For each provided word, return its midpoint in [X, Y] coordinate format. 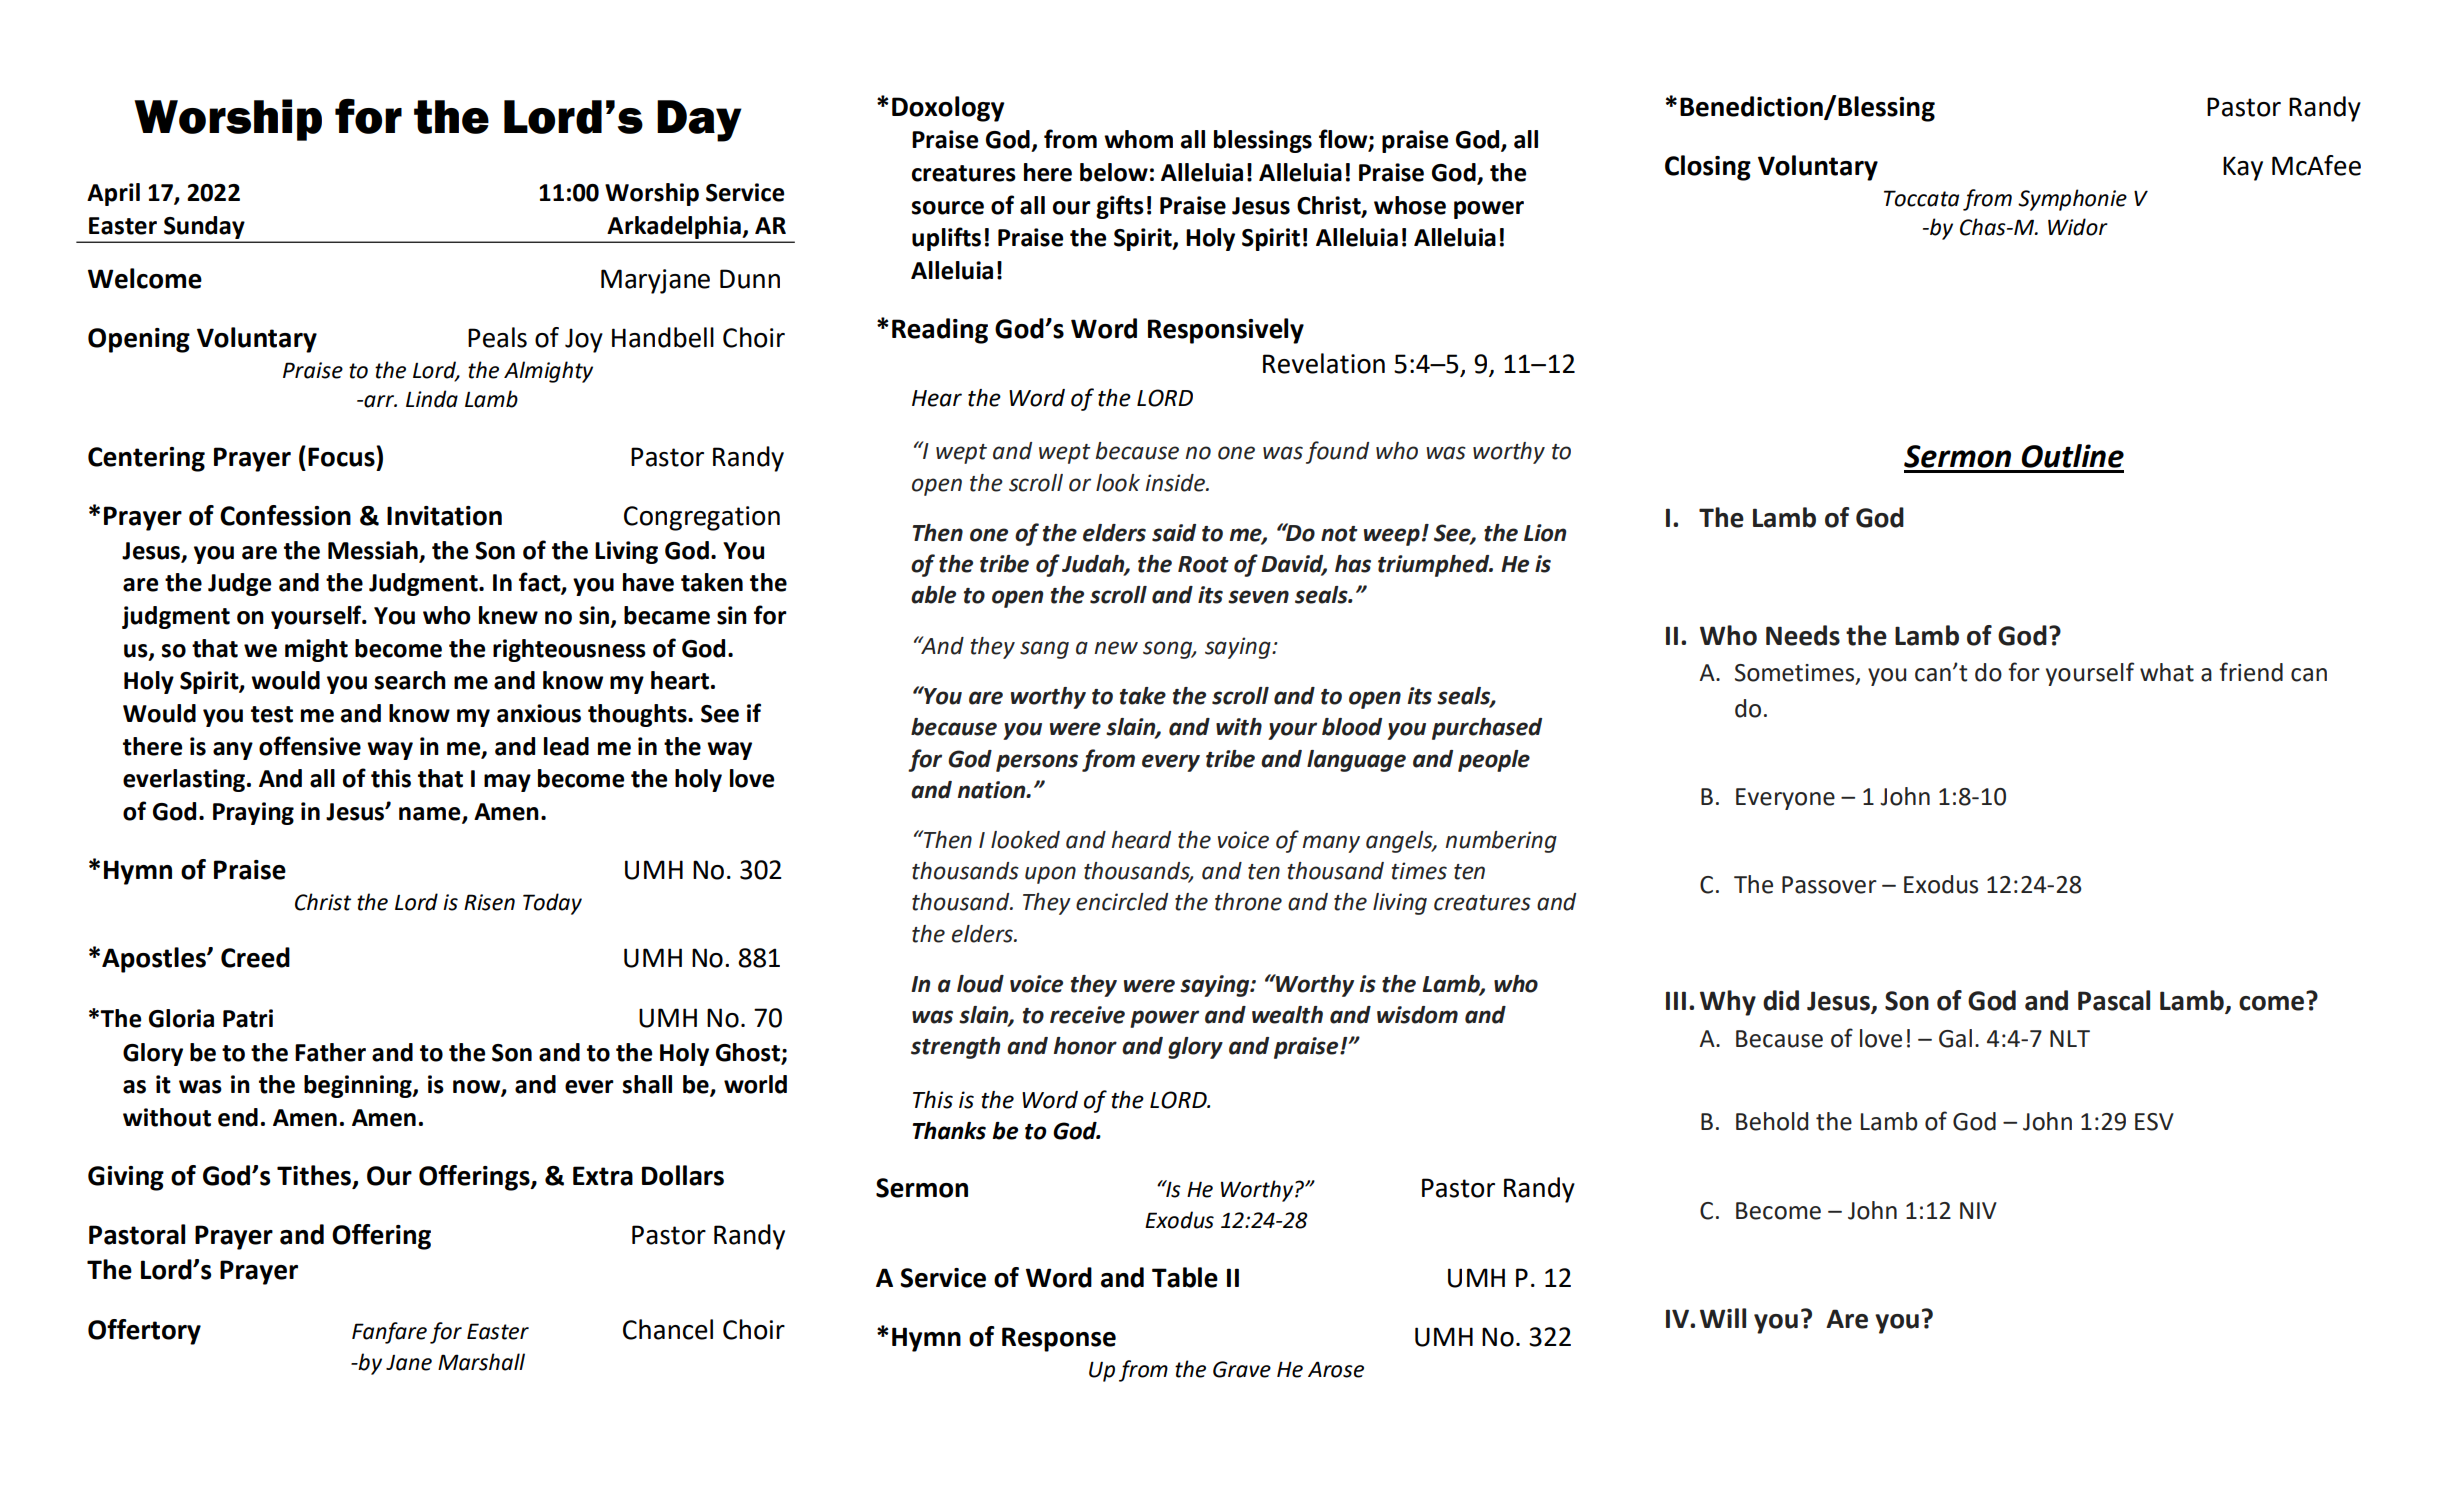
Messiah [374, 551]
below [1114, 172]
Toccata [1921, 198]
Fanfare [389, 1333]
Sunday [204, 227]
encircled [1122, 902]
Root [1203, 564]
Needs [1803, 635]
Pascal [2114, 1000]
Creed [255, 957]
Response [1059, 1339]
